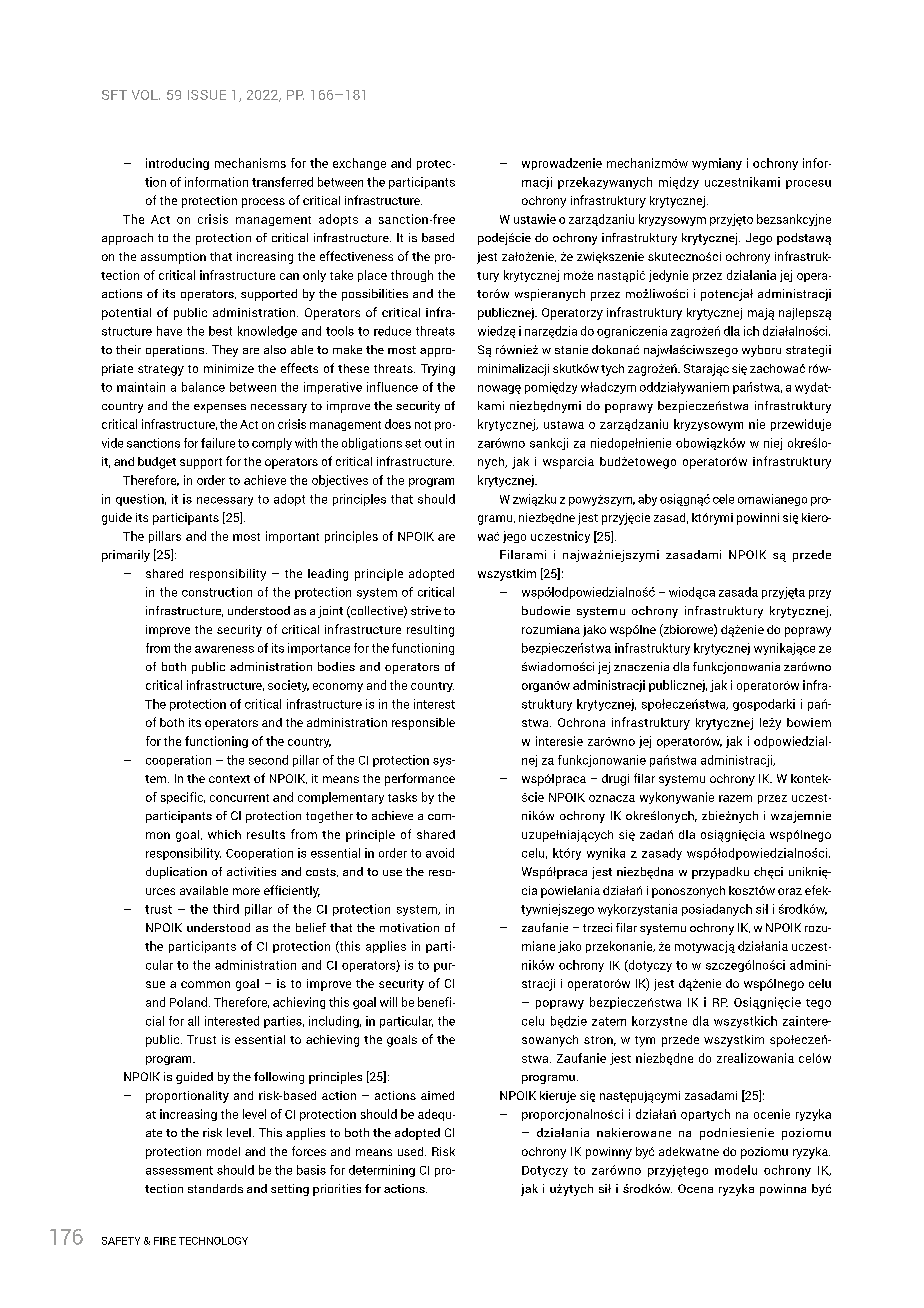  I want to click on through, so click(412, 276).
